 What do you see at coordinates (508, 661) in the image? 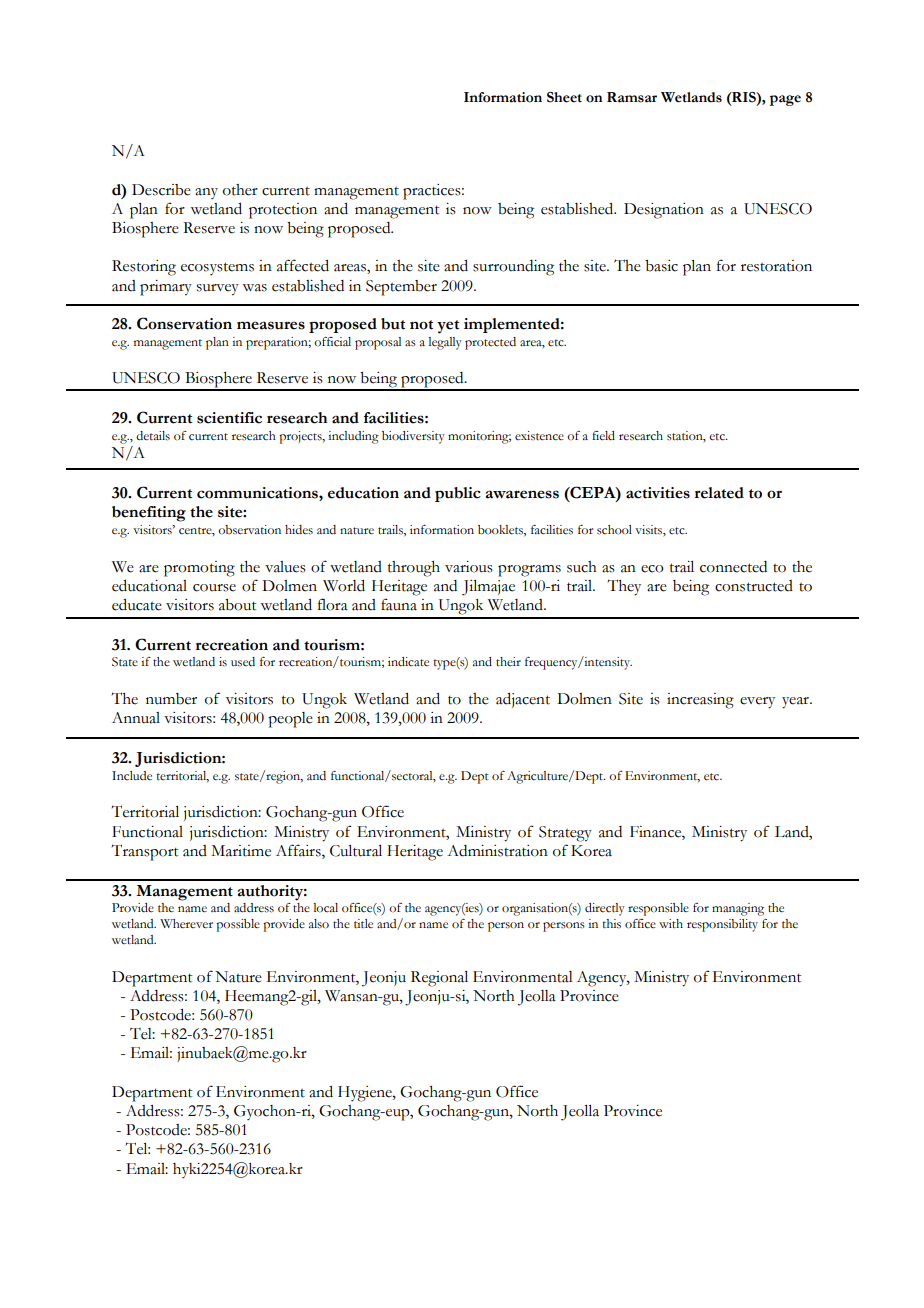
I see `their` at bounding box center [508, 661].
